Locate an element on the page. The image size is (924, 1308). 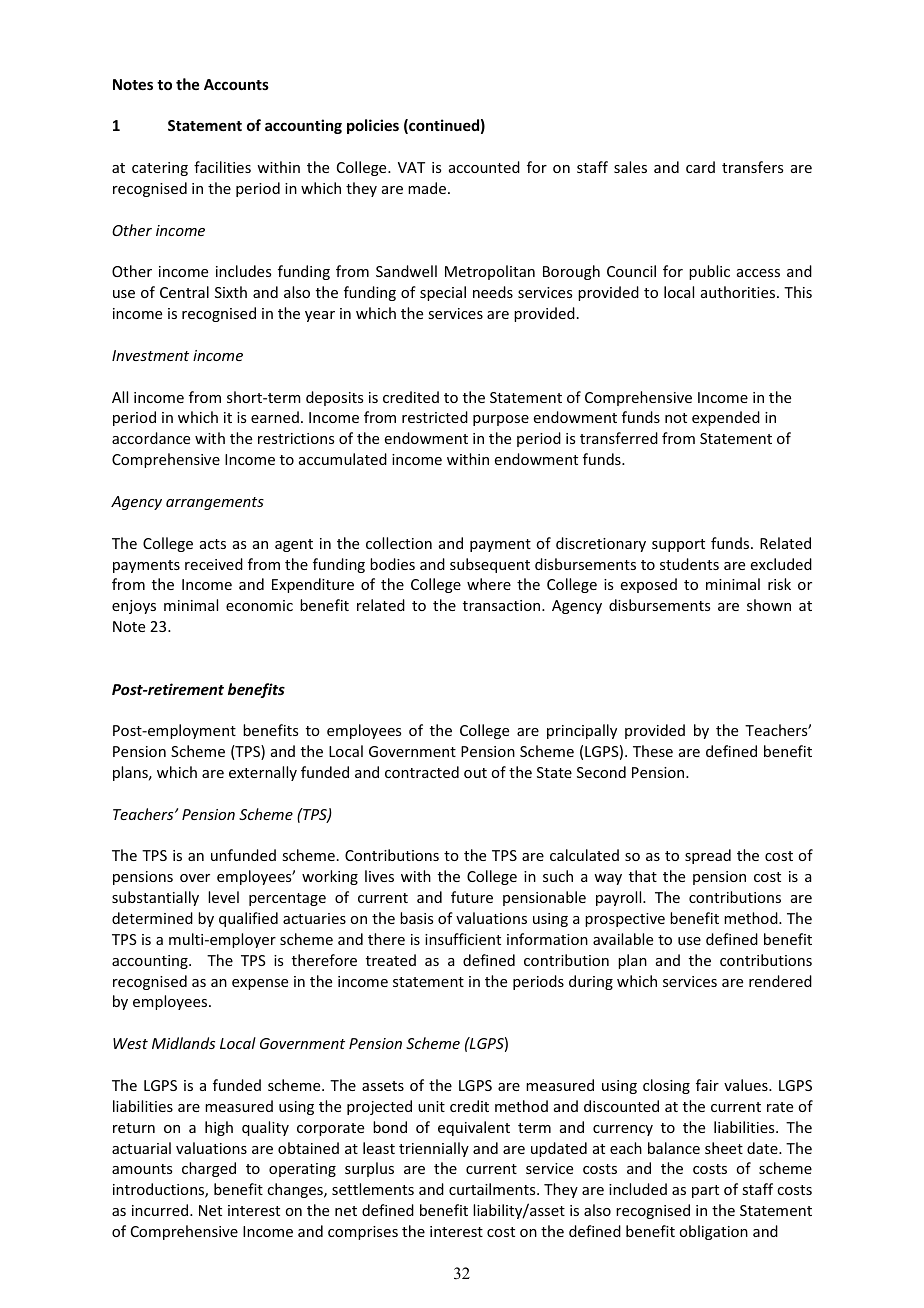
card is located at coordinates (700, 167).
